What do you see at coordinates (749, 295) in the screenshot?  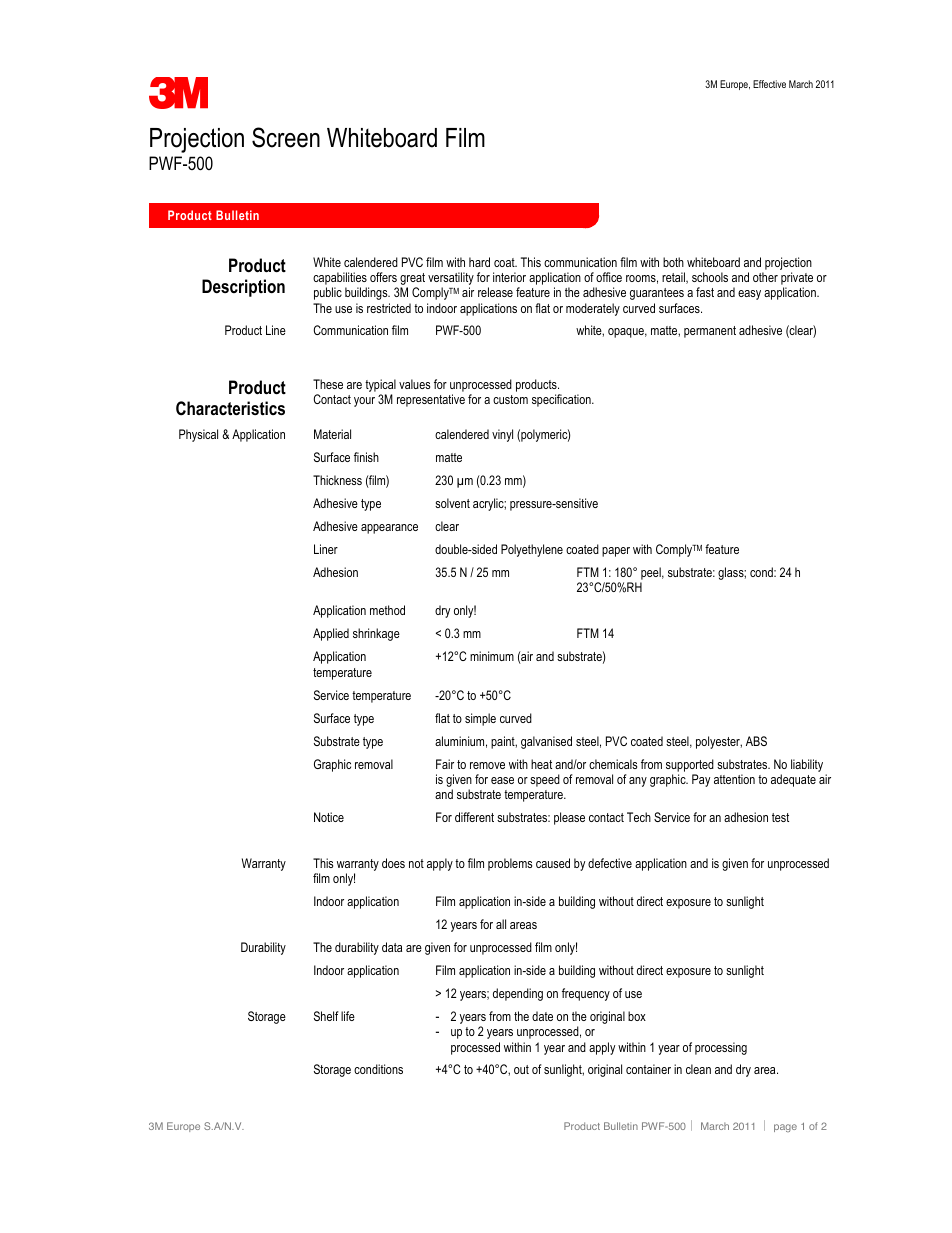 I see `easy` at bounding box center [749, 295].
